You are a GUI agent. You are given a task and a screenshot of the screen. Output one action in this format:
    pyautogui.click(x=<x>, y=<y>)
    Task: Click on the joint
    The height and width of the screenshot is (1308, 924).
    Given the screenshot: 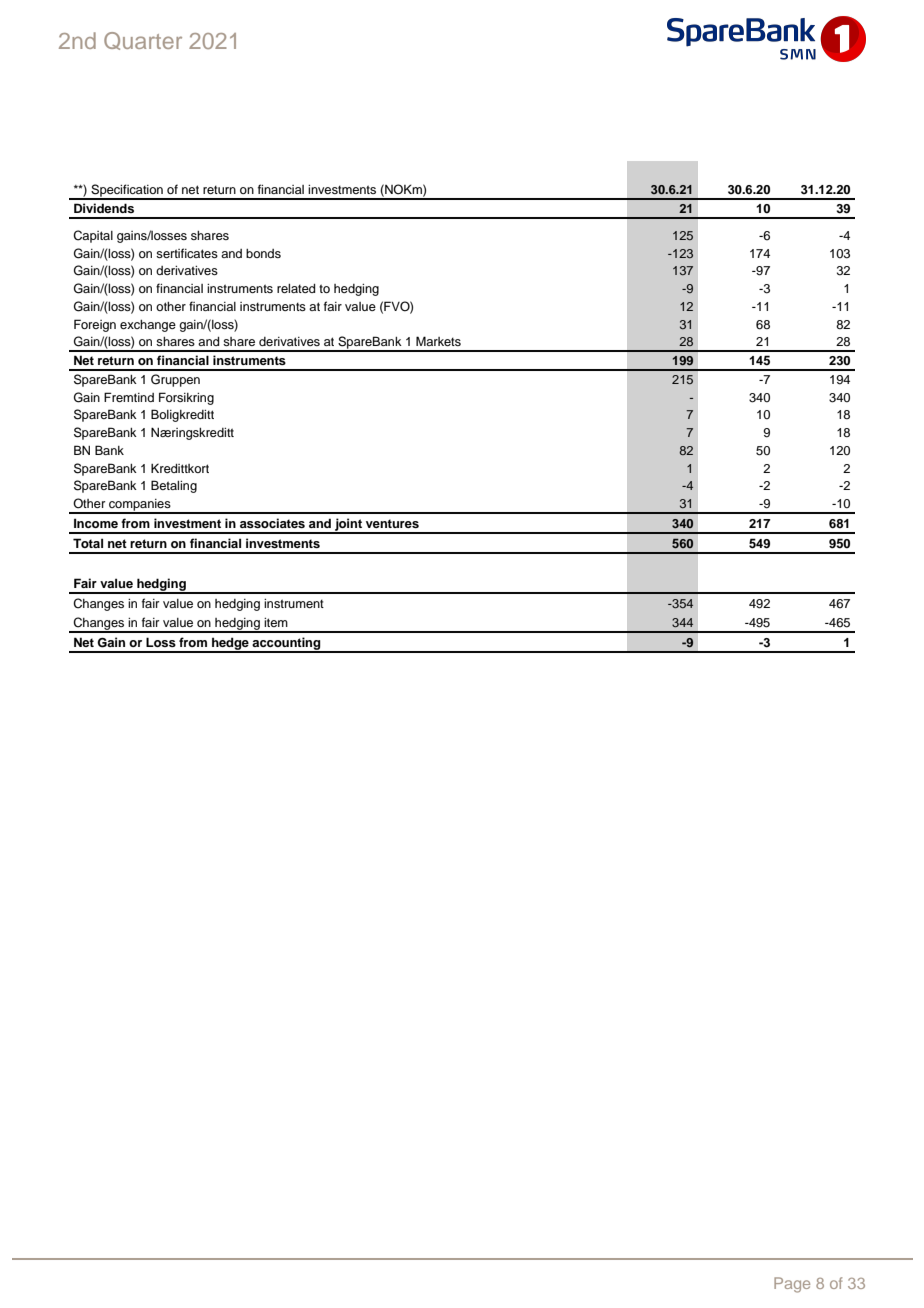 What is the action you would take?
    pyautogui.click(x=348, y=526)
